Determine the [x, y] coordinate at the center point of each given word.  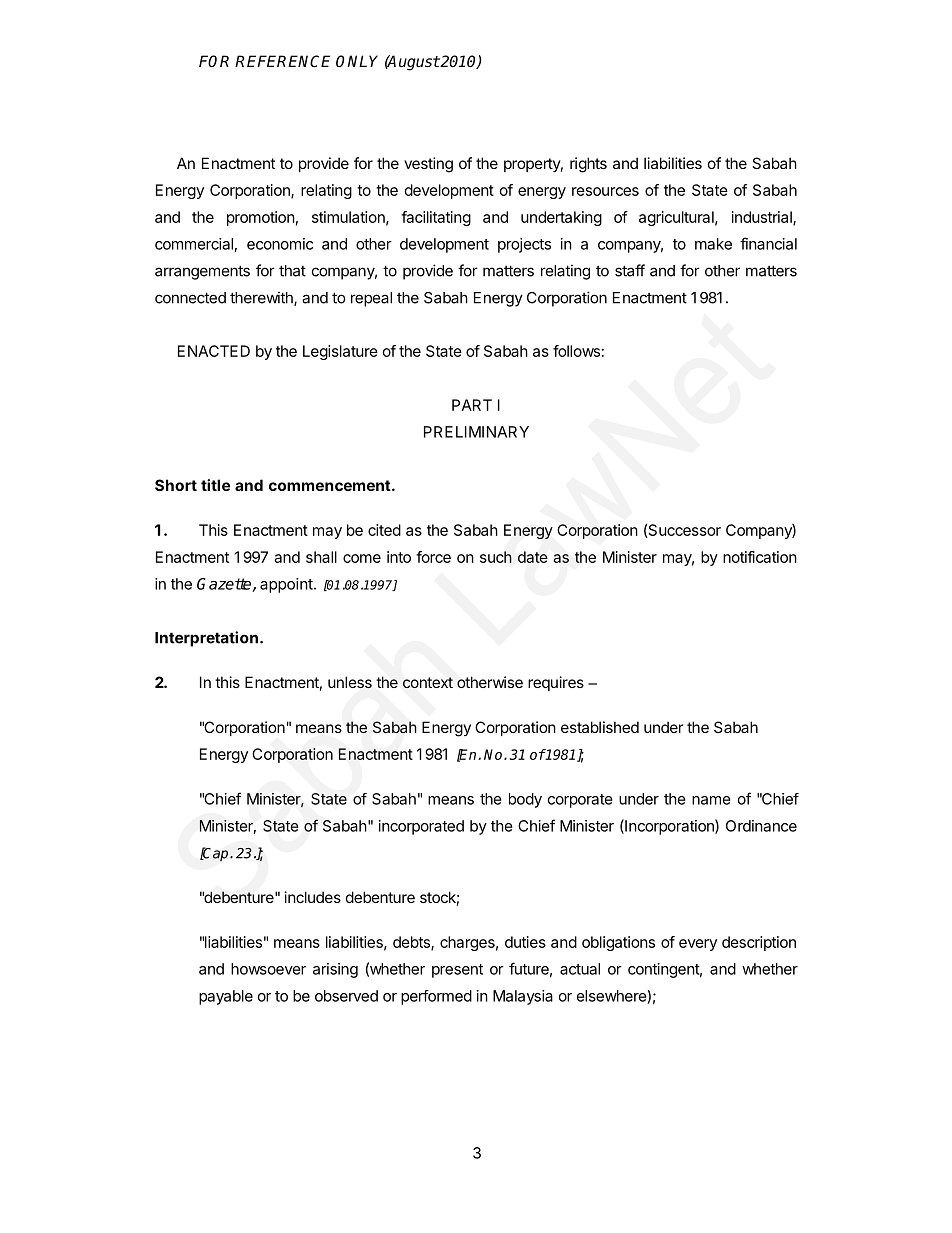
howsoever [268, 969]
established [600, 727]
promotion [261, 218]
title [215, 485]
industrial [763, 218]
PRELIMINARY [476, 432]
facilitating [436, 218]
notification [760, 557]
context [428, 682]
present [457, 971]
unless [350, 682]
